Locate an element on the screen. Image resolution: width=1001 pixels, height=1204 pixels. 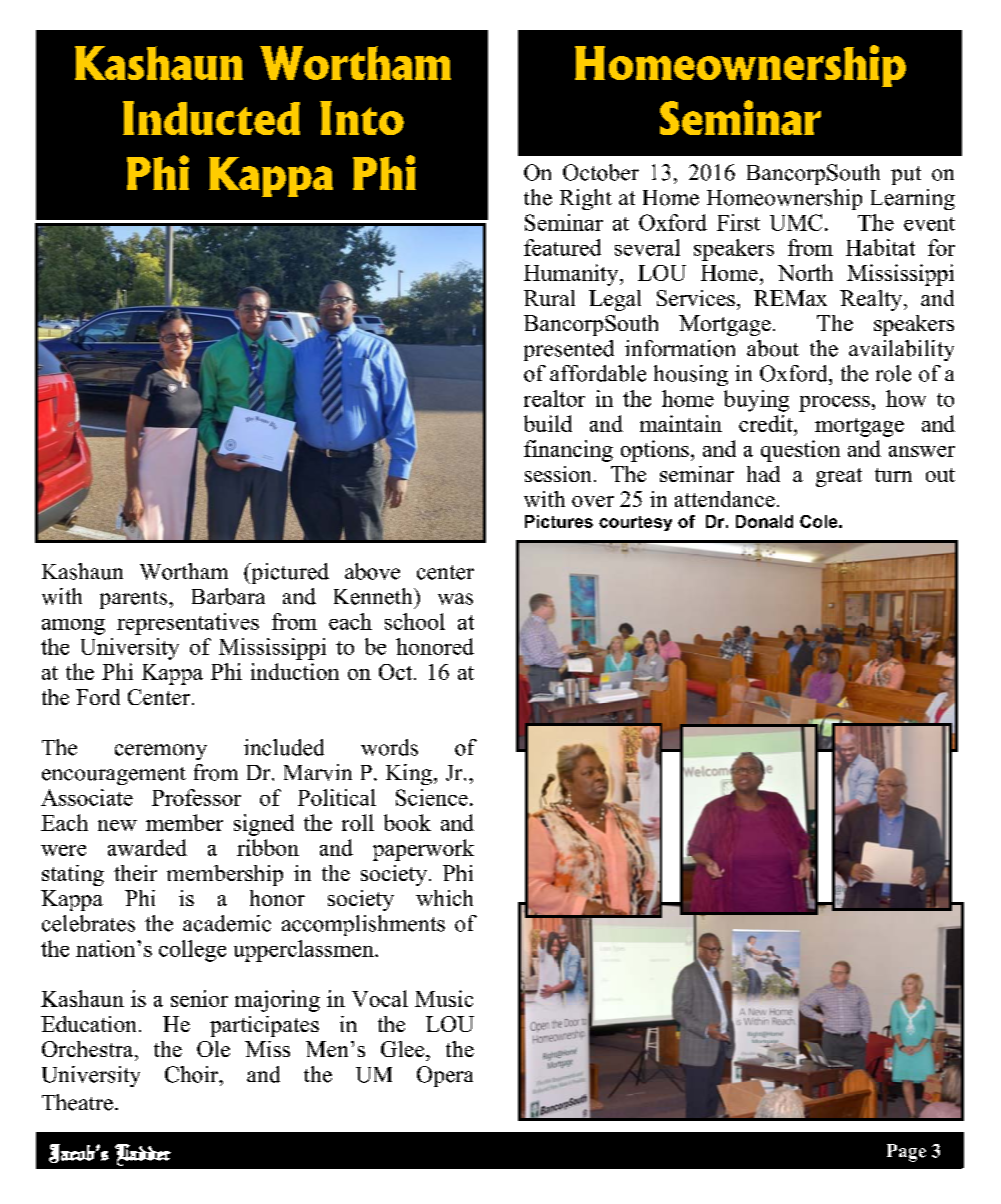
question is located at coordinates (800, 451).
